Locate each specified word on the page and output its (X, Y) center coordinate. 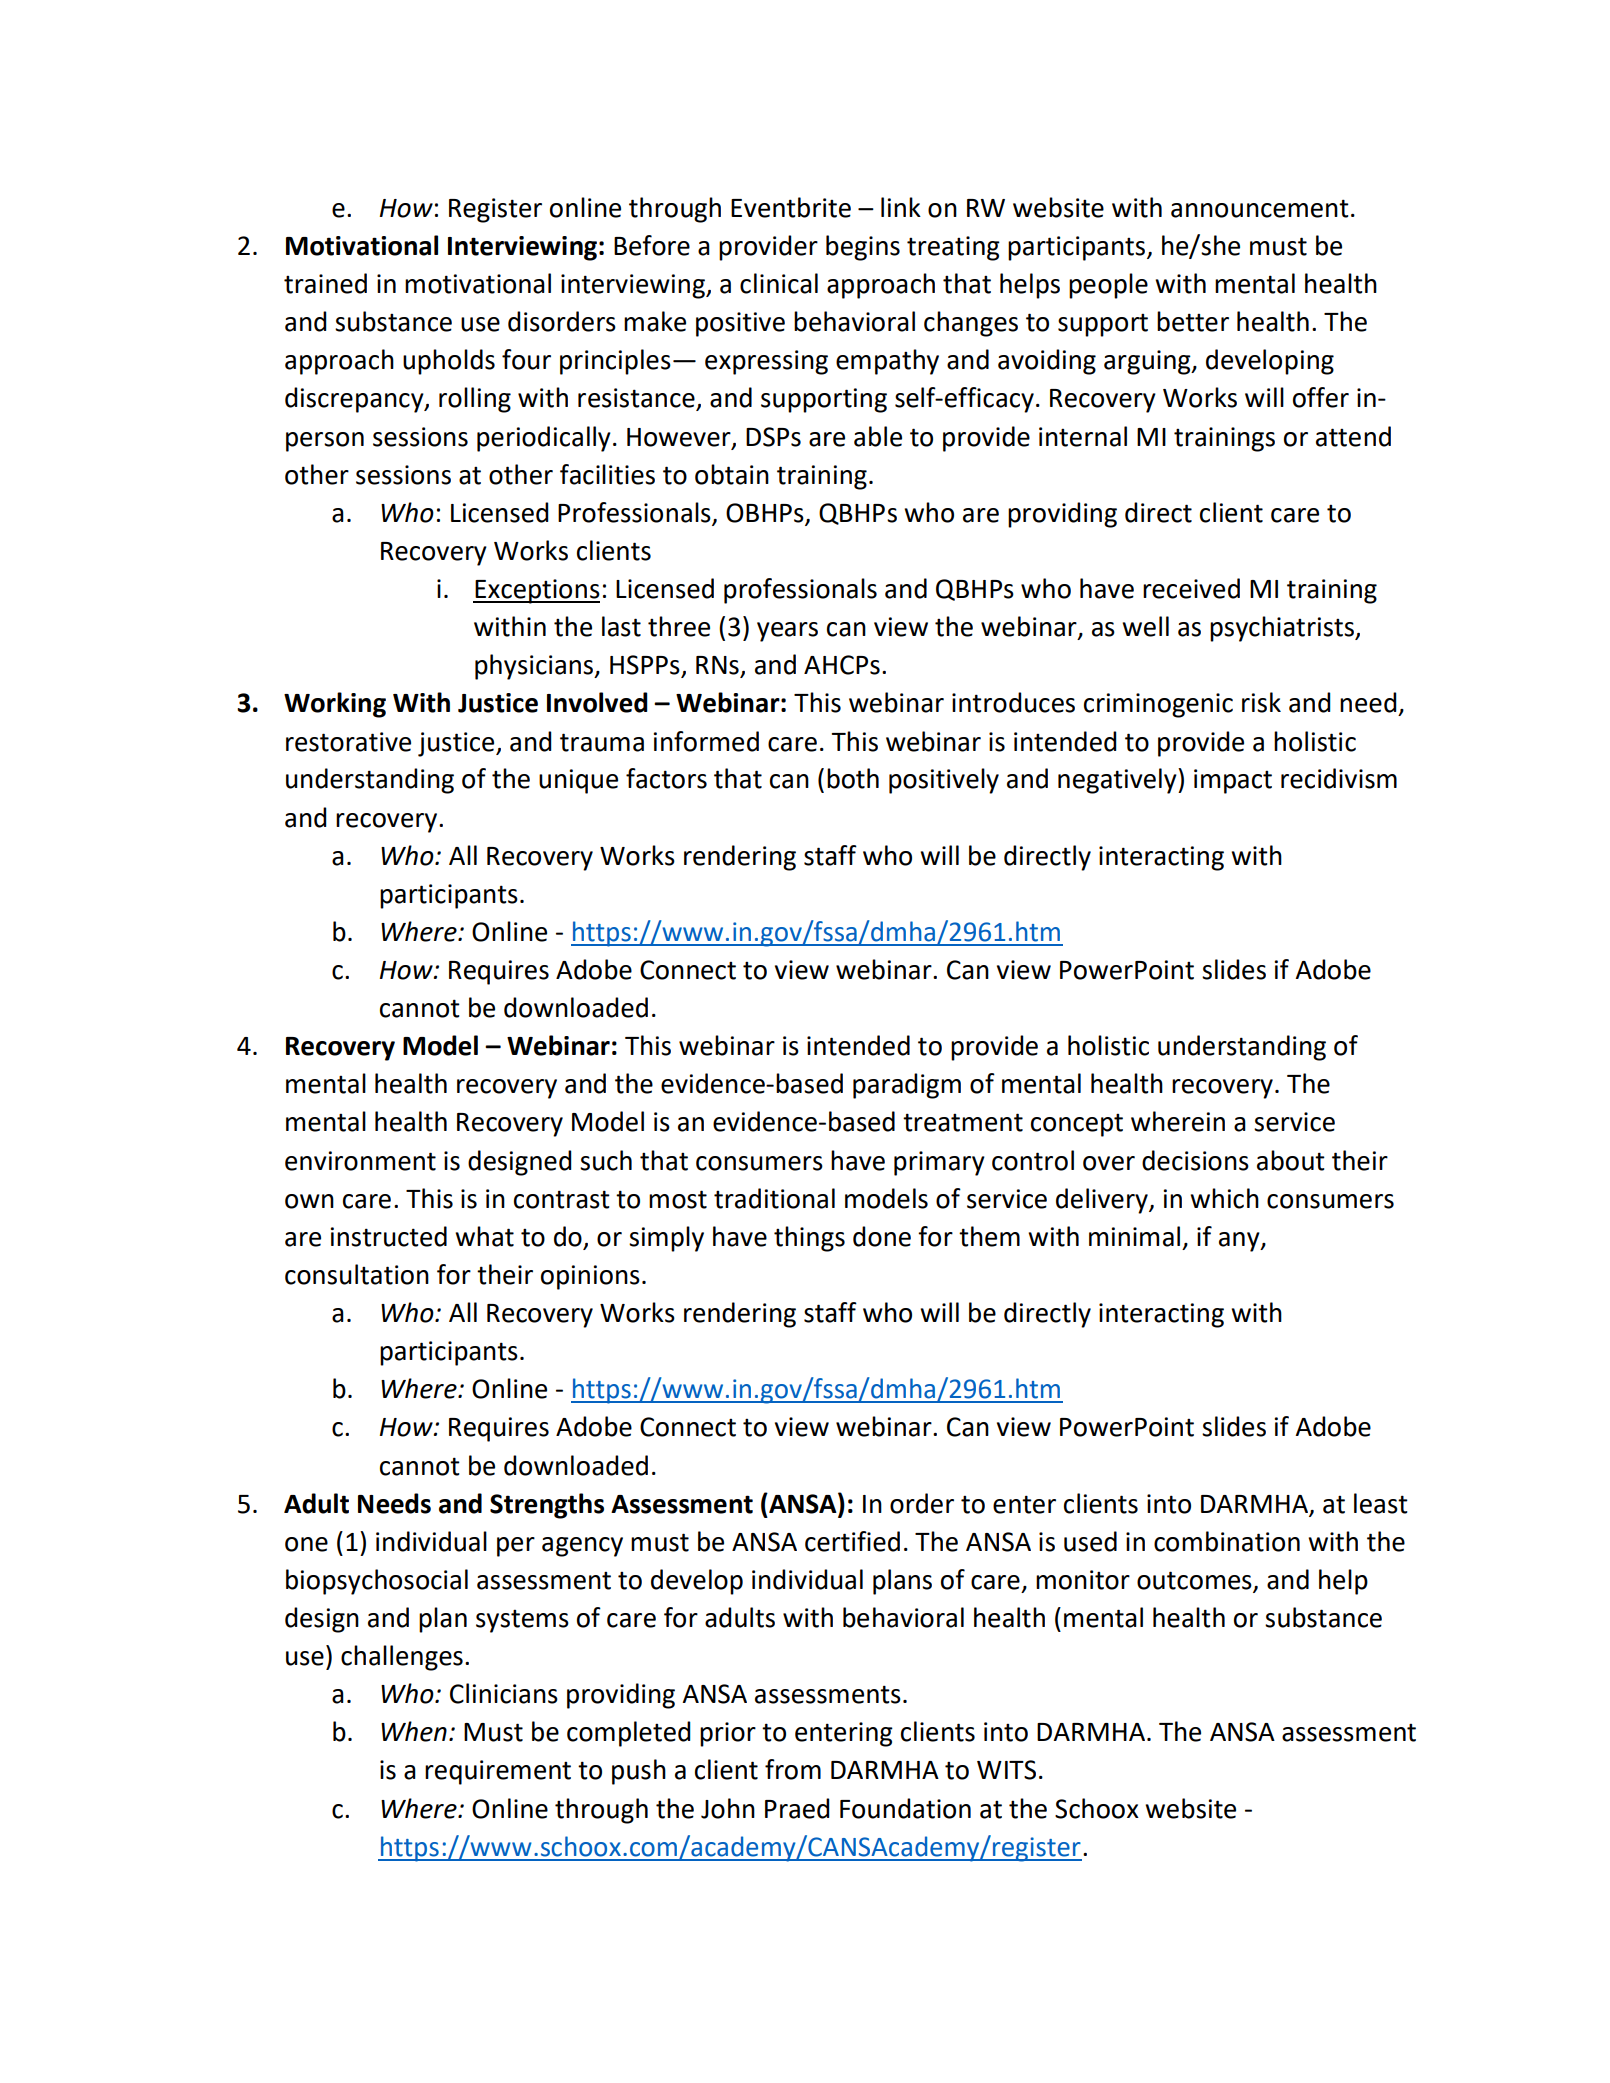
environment (360, 1161)
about (1291, 1160)
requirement (498, 1772)
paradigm (907, 1086)
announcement (1260, 208)
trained (325, 283)
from (793, 1769)
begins (863, 248)
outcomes (1194, 1580)
